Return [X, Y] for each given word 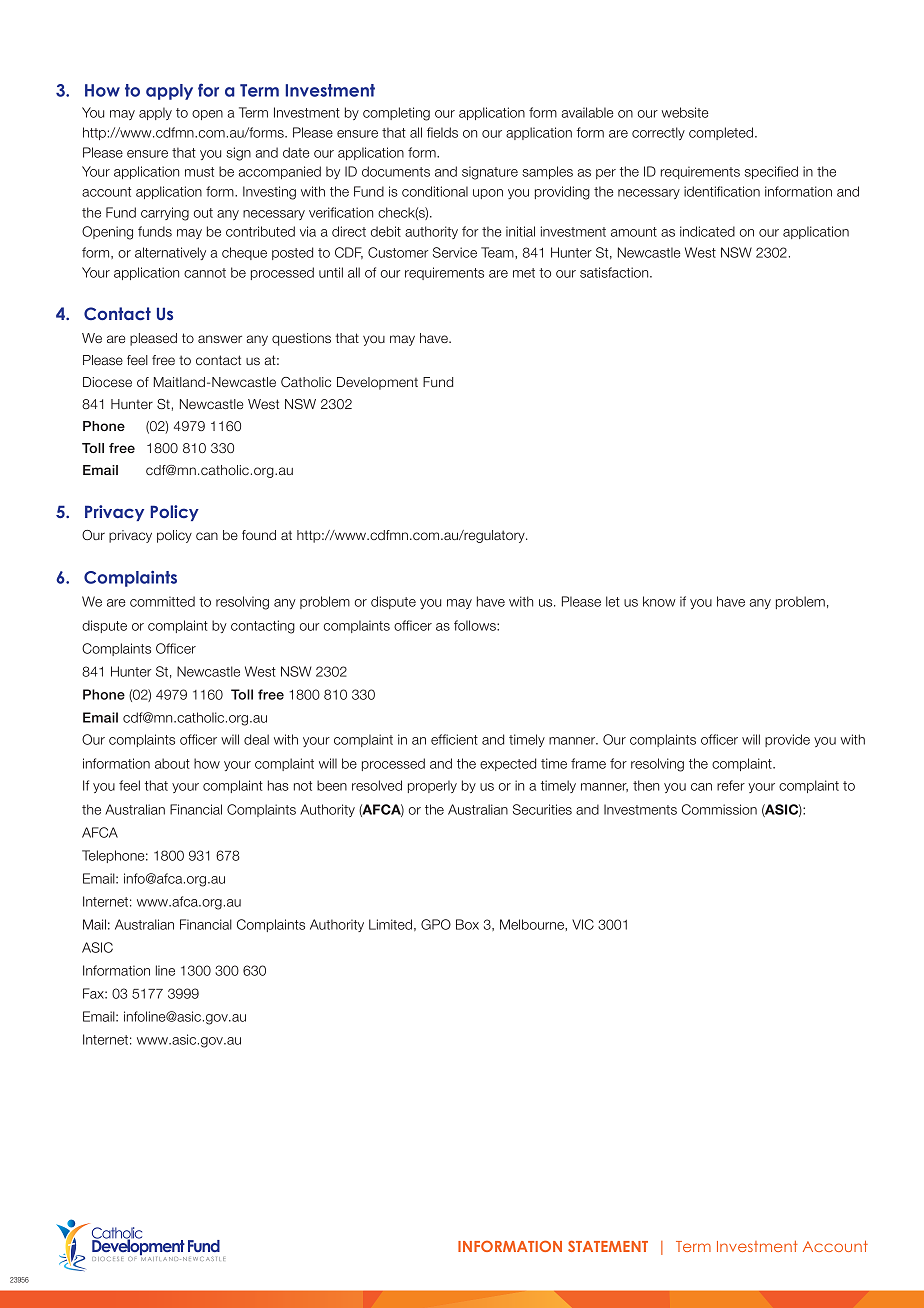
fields [442, 132]
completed [722, 133]
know [659, 601]
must [199, 172]
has [278, 785]
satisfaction [615, 272]
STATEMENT [608, 1246]
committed [162, 601]
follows [476, 625]
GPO [436, 924]
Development [377, 383]
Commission [719, 809]
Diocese [107, 382]
